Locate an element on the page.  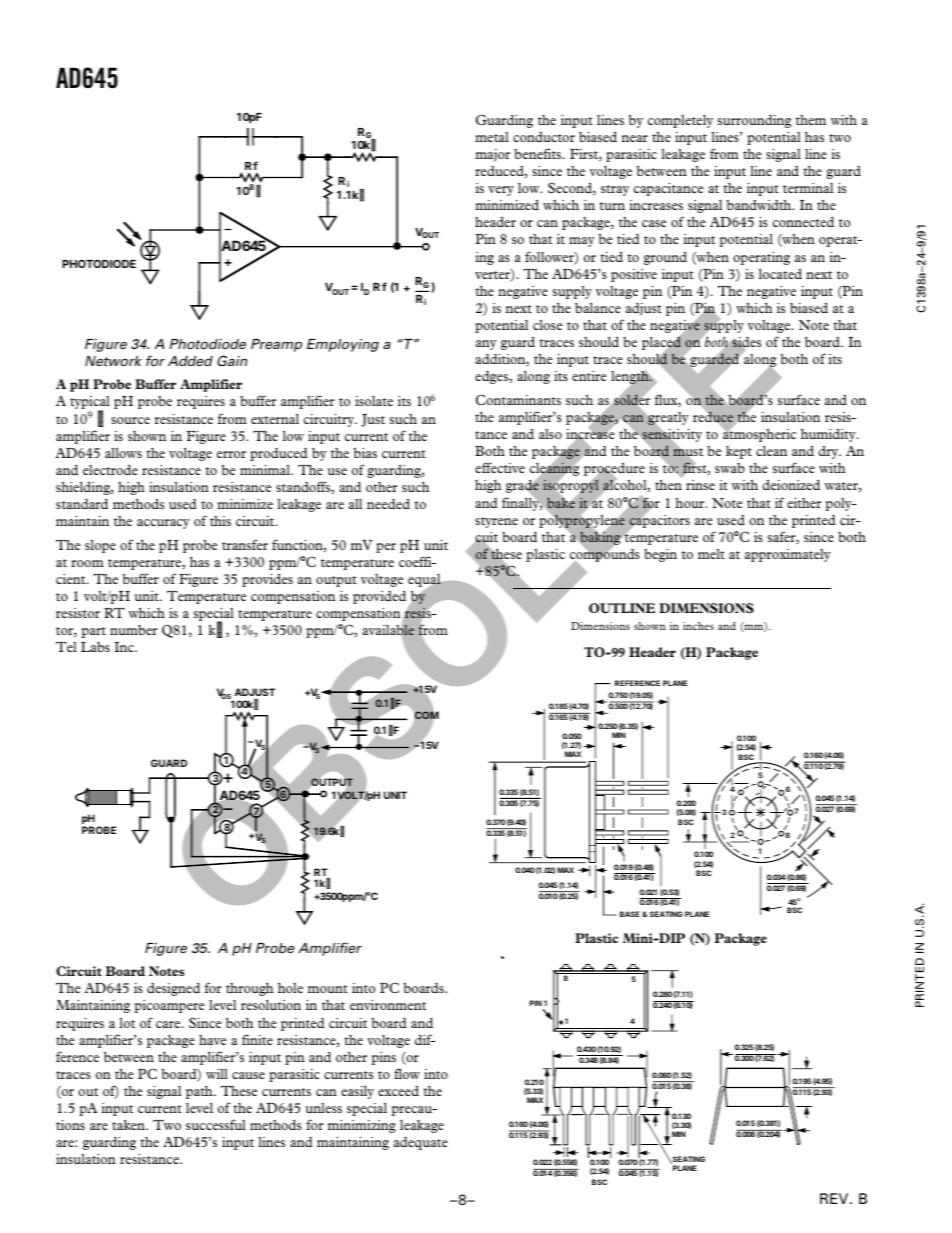
atmospheric is located at coordinates (759, 434).
